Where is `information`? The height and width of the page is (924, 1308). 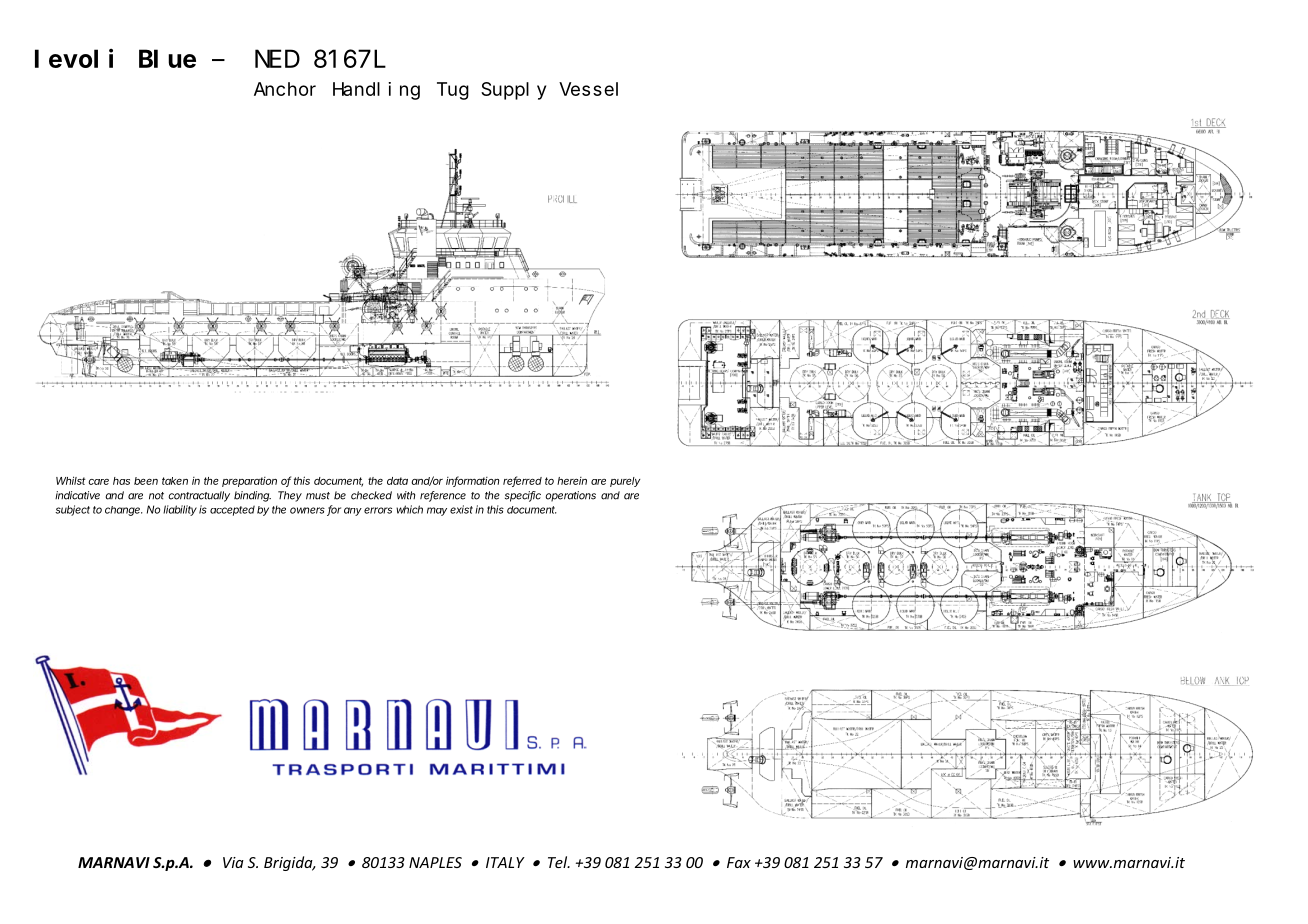 information is located at coordinates (473, 481).
